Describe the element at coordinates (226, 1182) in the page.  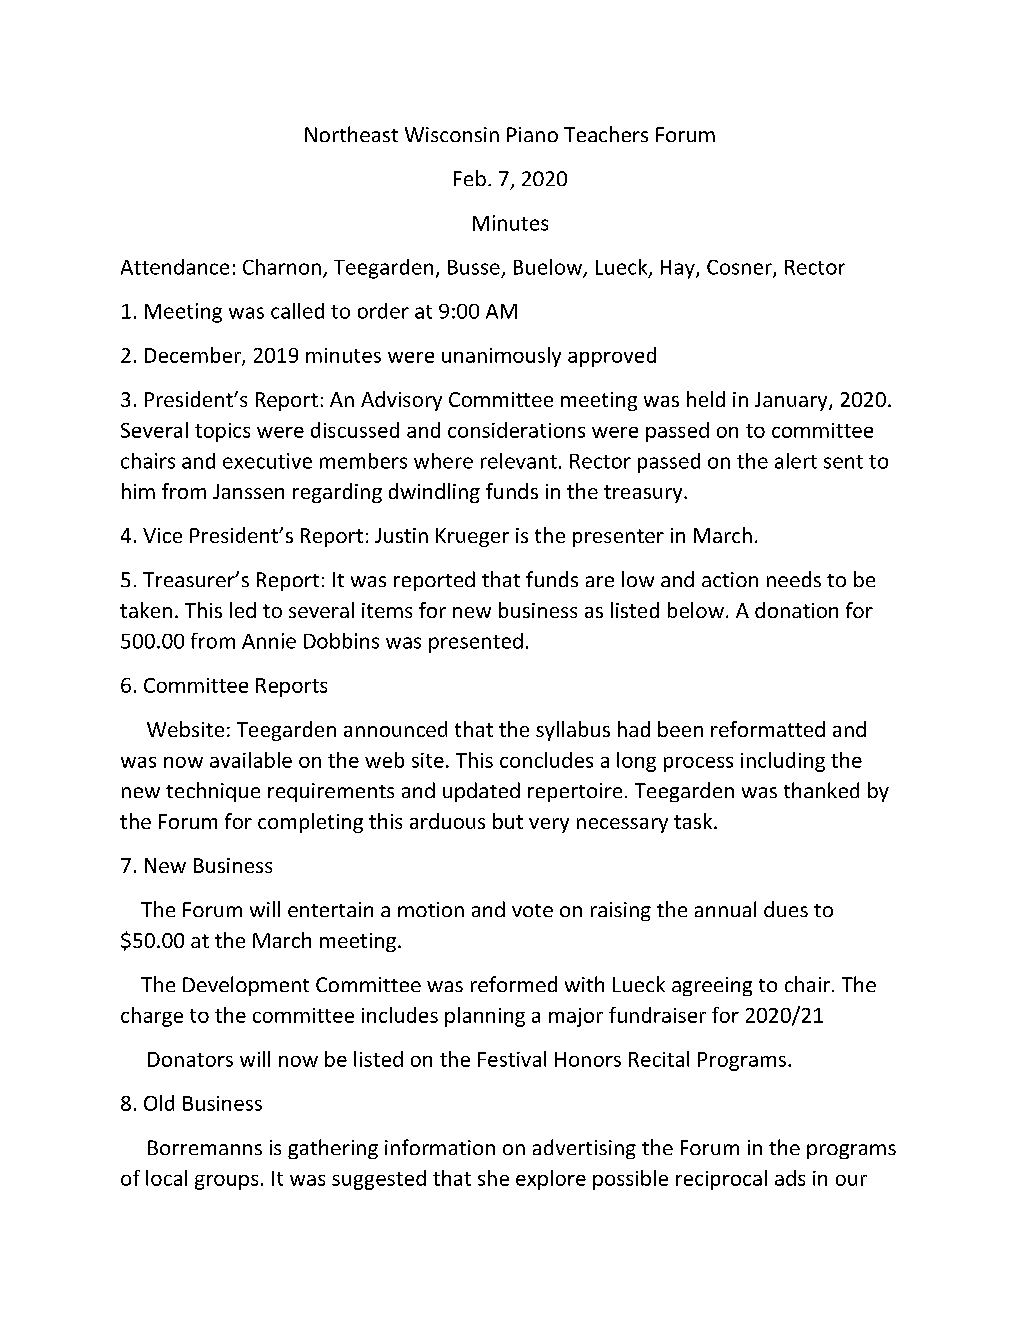
I see `groups` at that location.
